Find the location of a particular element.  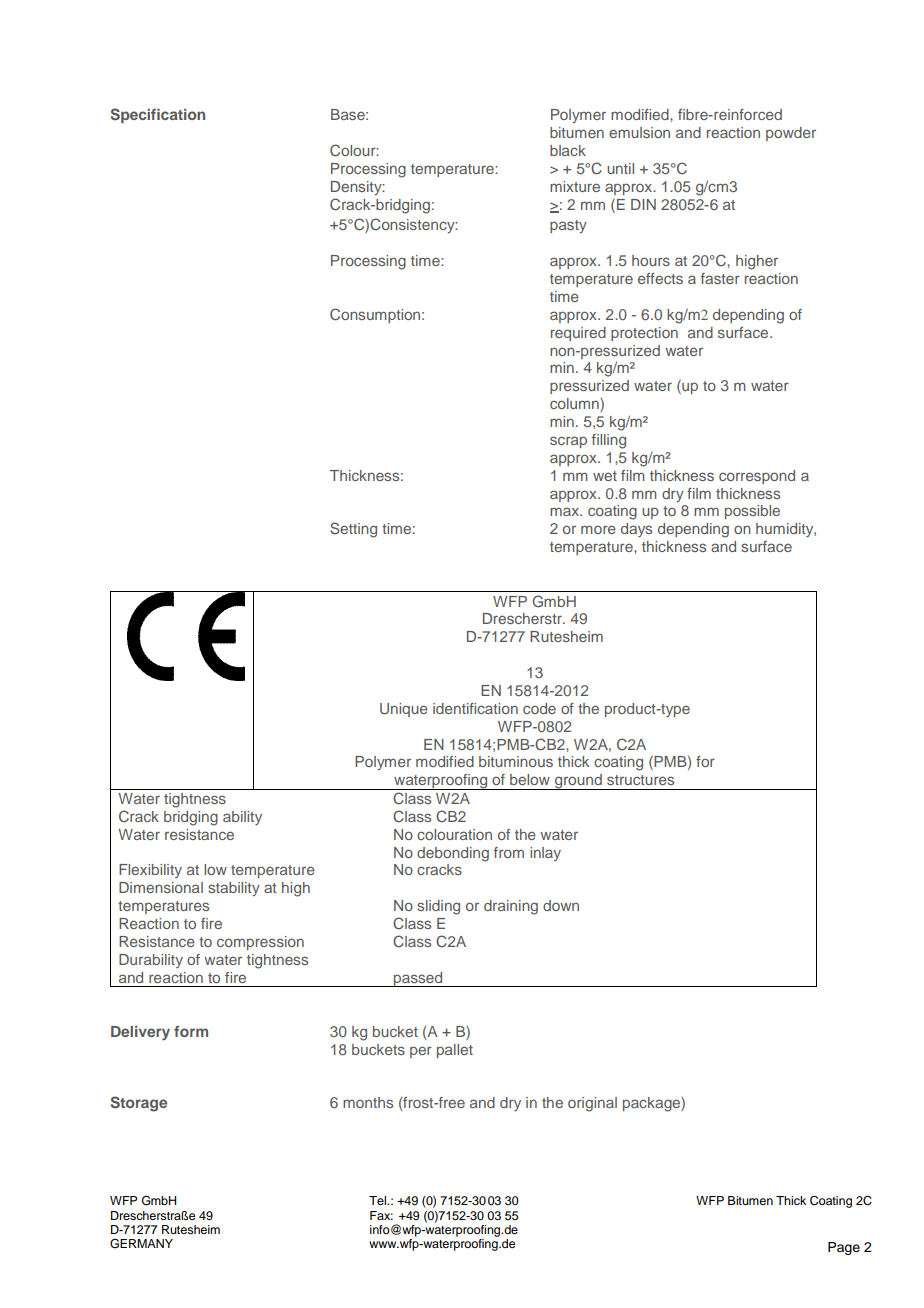

identification is located at coordinates (475, 708).
